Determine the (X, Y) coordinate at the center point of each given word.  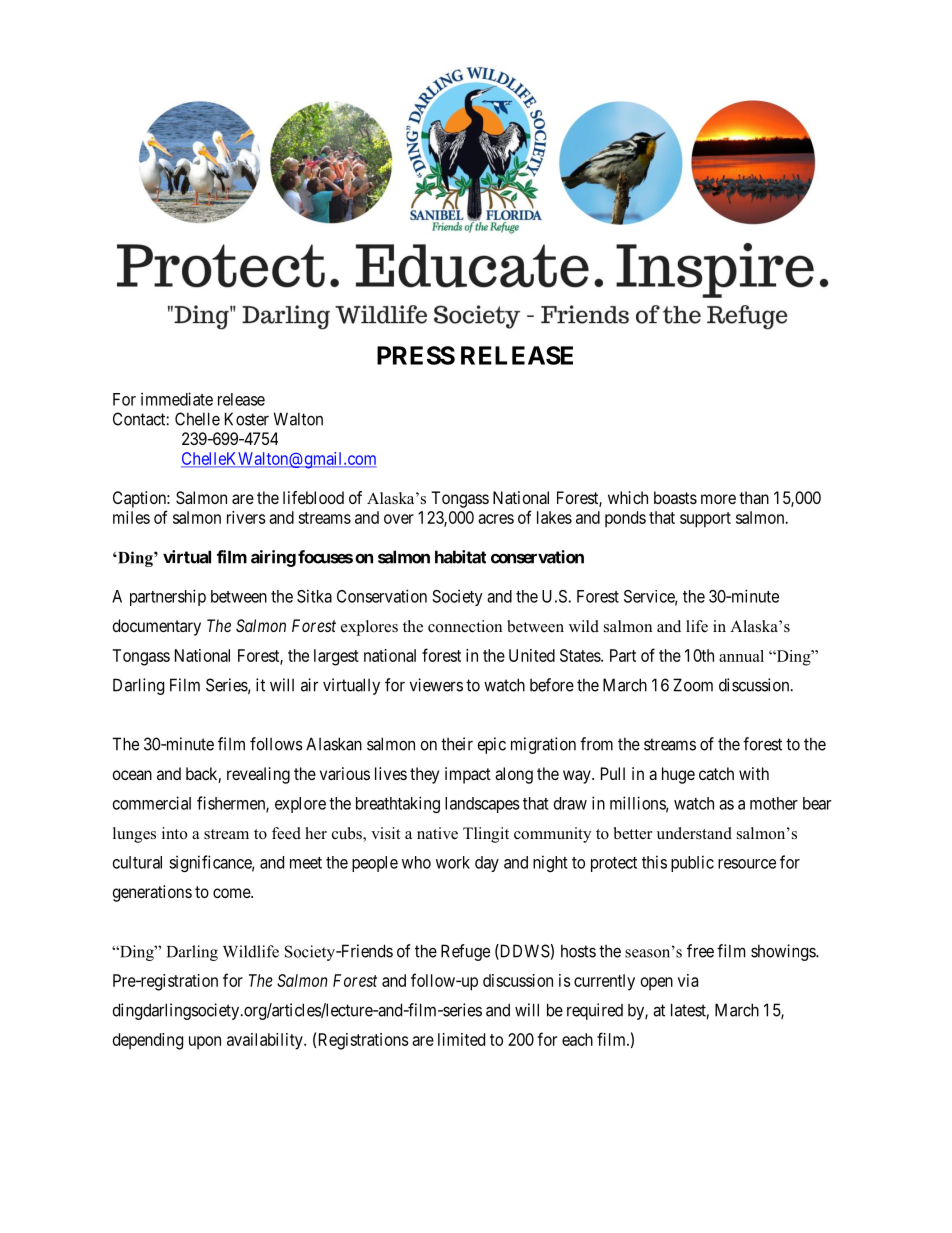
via (688, 980)
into (174, 833)
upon (205, 1043)
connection (465, 626)
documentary (157, 627)
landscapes (482, 805)
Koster (247, 419)
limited (461, 1039)
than (754, 497)
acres (496, 519)
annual (741, 656)
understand (694, 833)
